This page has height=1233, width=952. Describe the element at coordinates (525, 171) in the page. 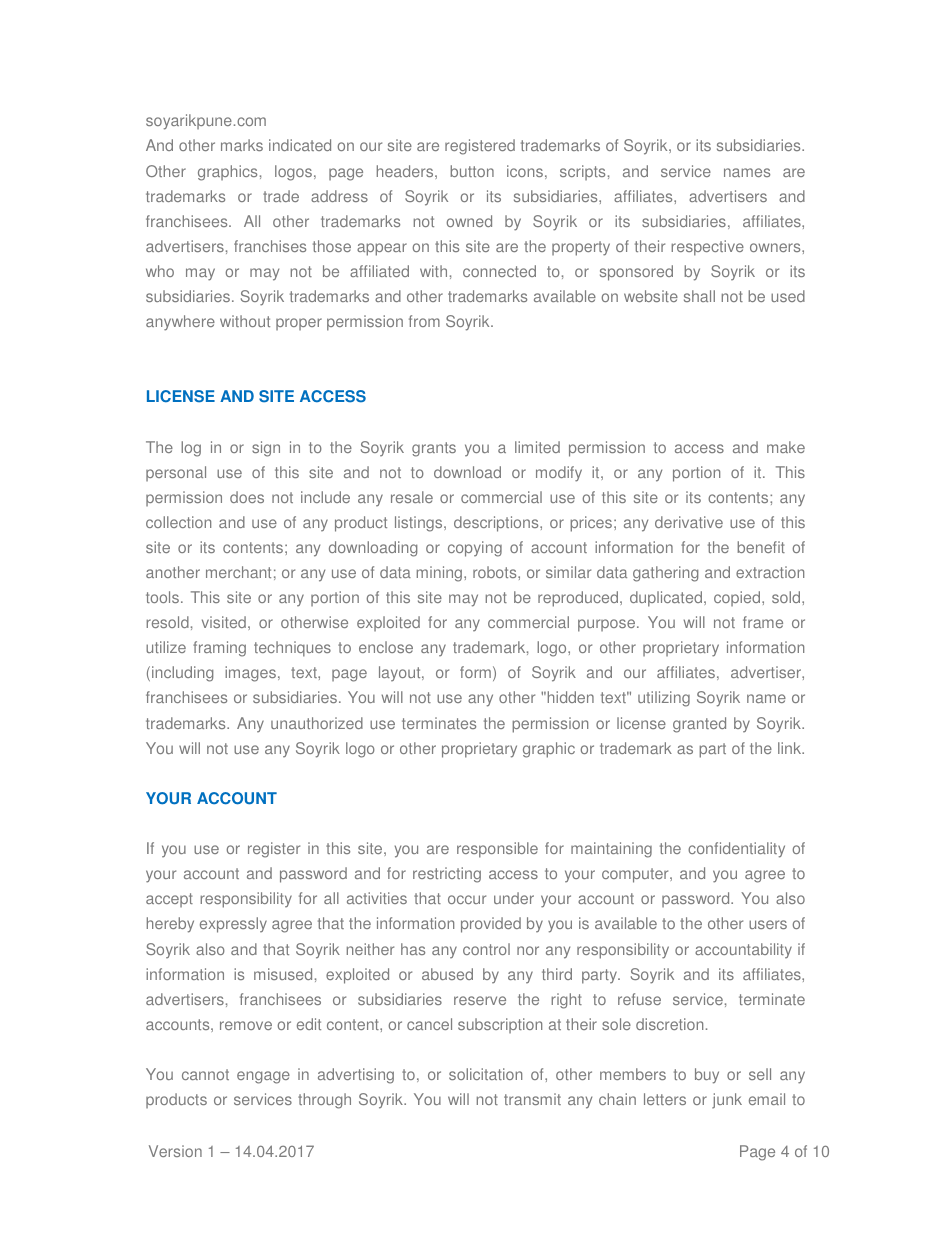

I see `icons` at that location.
